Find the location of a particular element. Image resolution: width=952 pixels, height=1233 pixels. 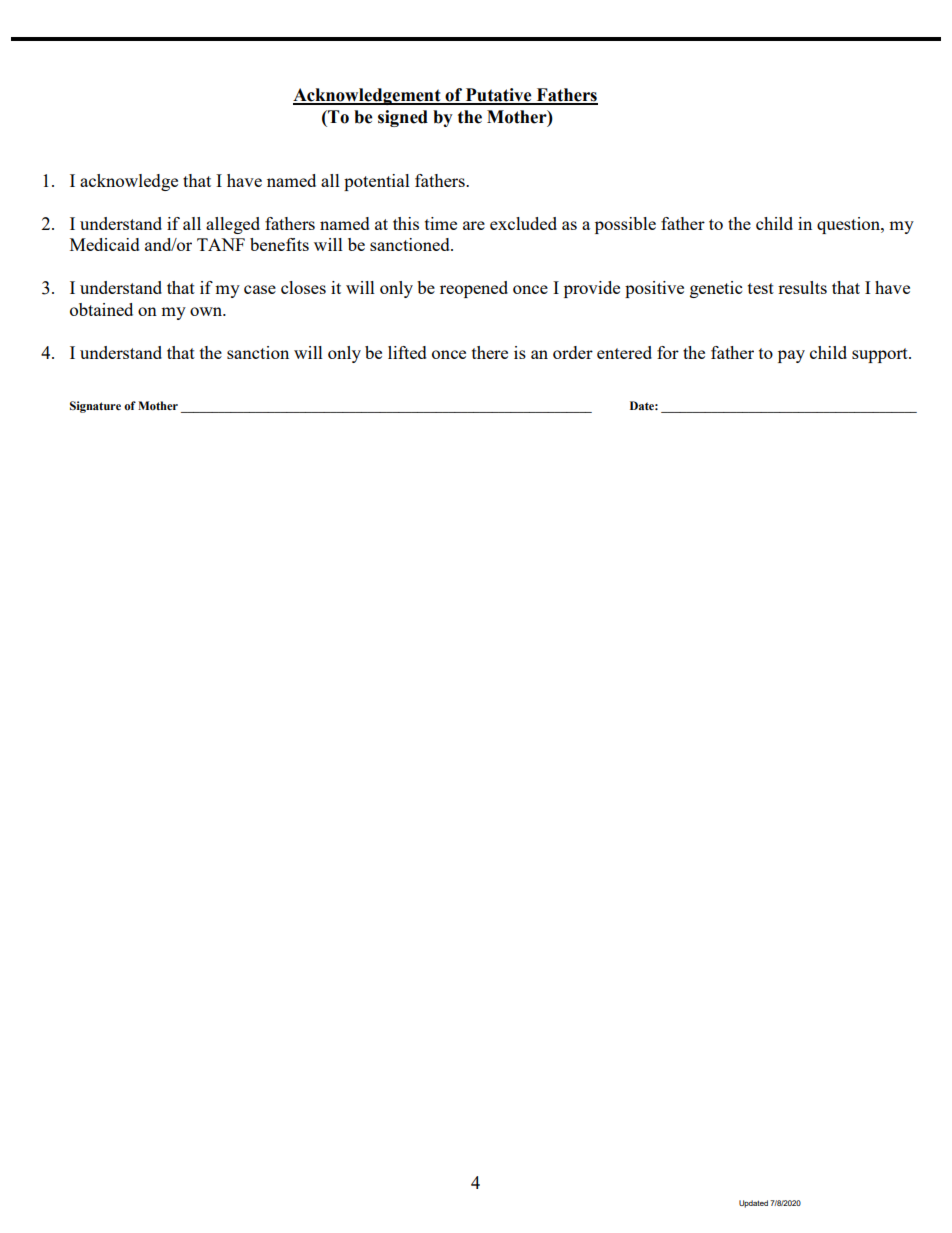

signed is located at coordinates (403, 118).
